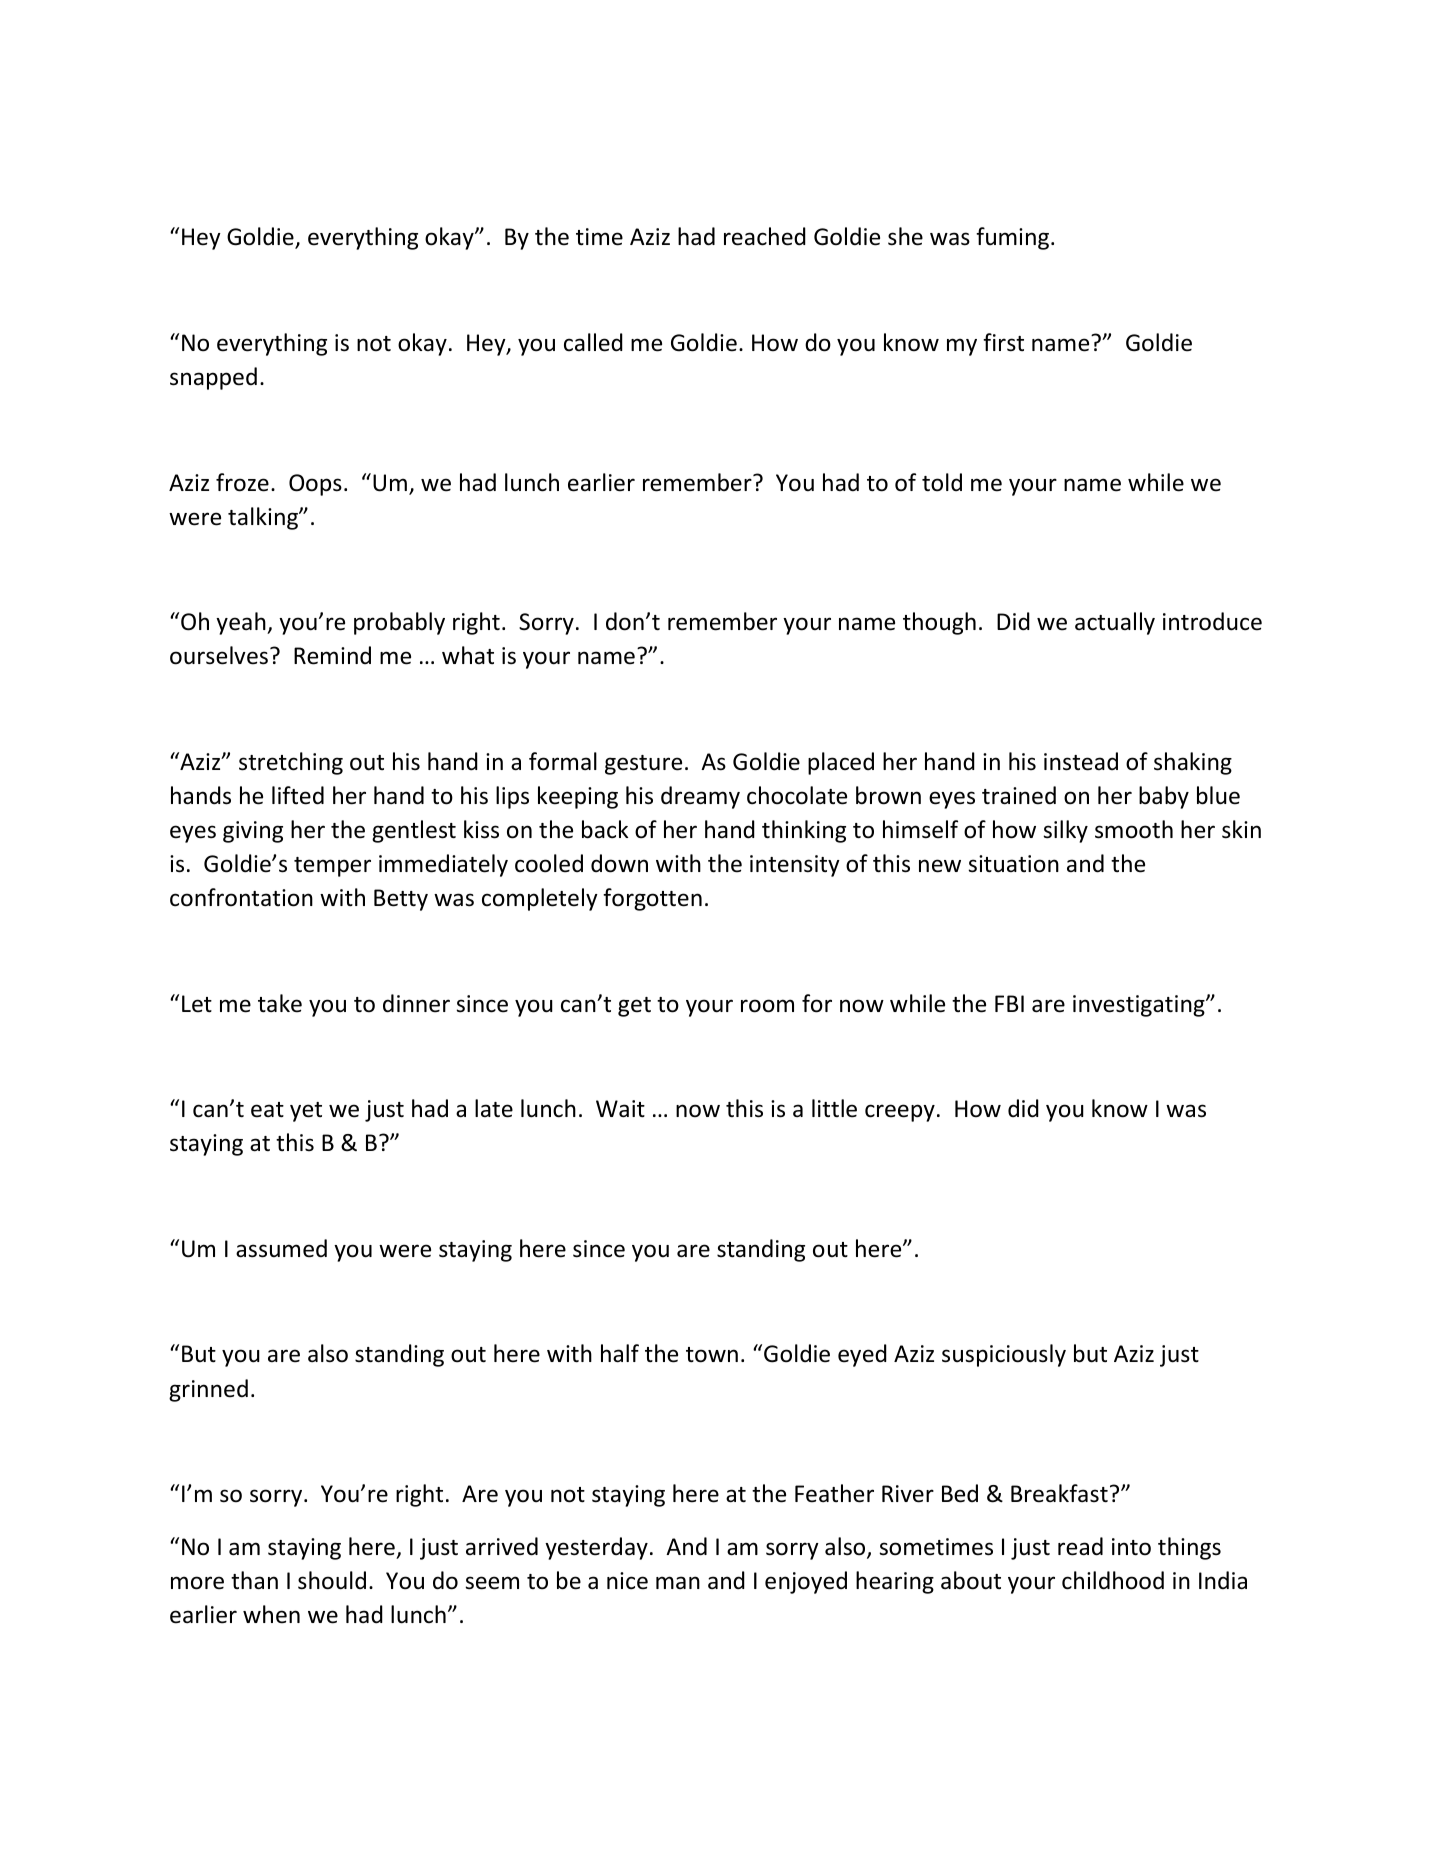 The image size is (1437, 1859). Describe the element at coordinates (374, 344) in the screenshot. I see `not` at that location.
